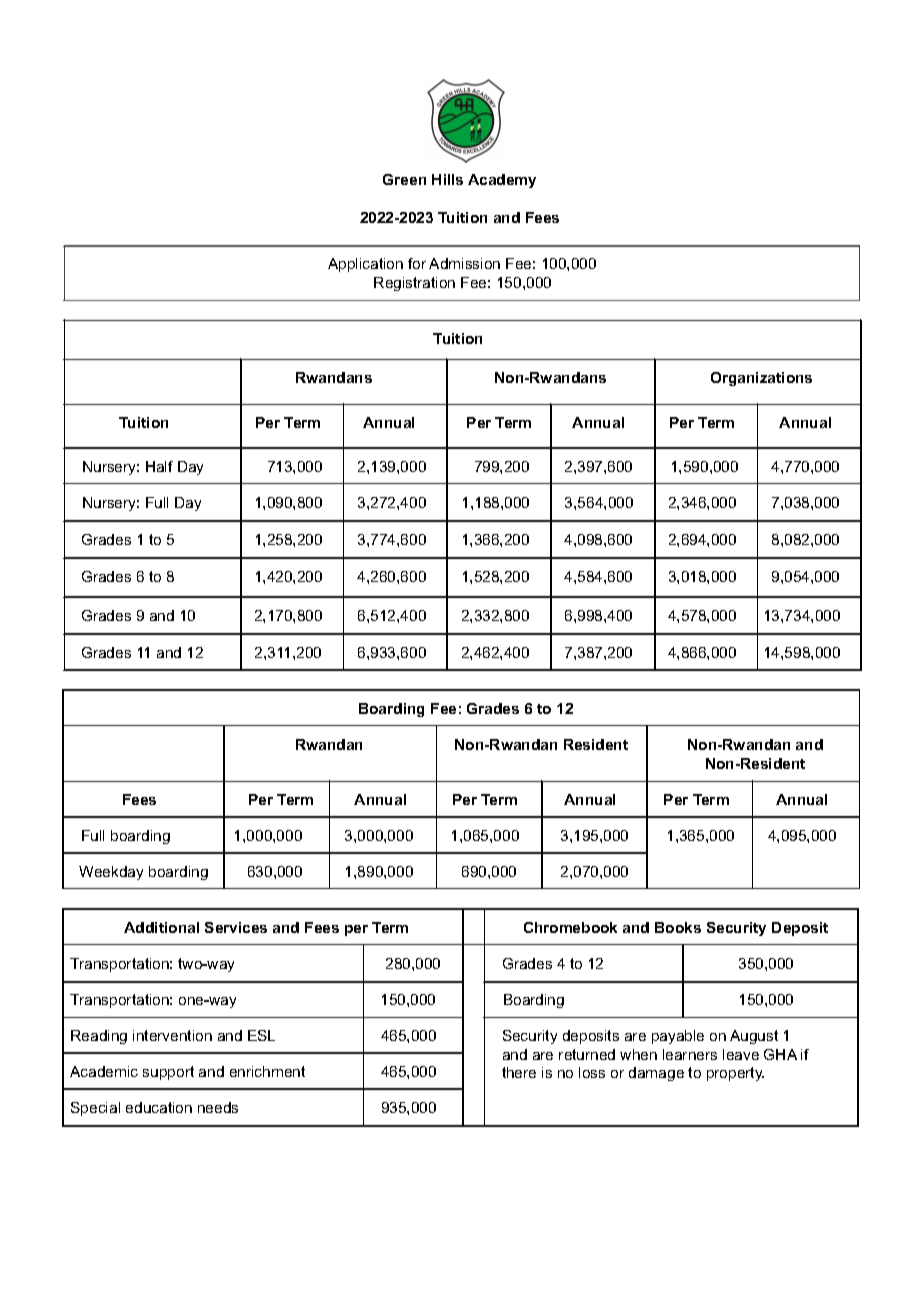  Describe the element at coordinates (447, 179) in the screenshot. I see `Hills` at that location.
